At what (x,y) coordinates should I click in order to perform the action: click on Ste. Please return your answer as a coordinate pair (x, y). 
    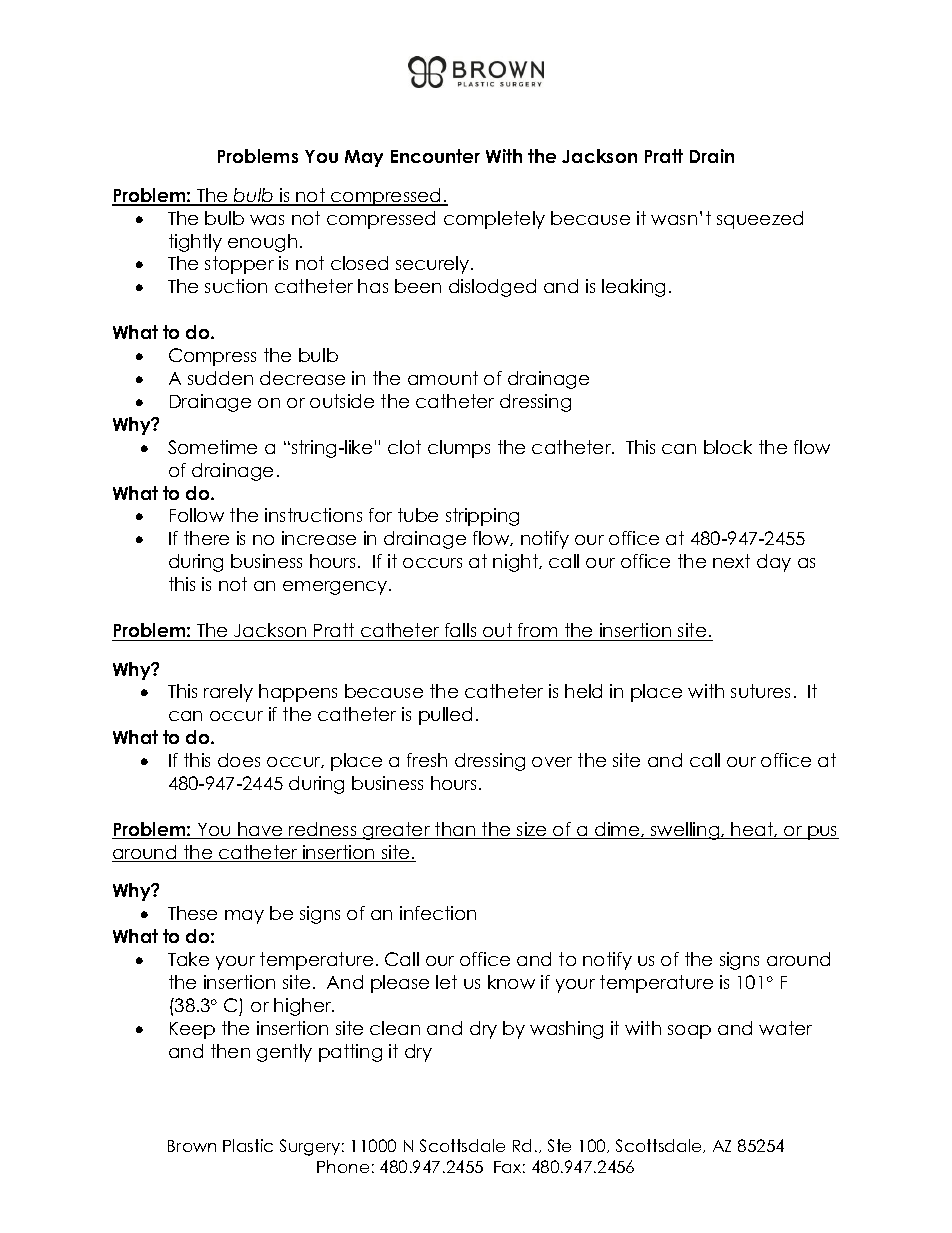
    Looking at the image, I should click on (559, 1145).
